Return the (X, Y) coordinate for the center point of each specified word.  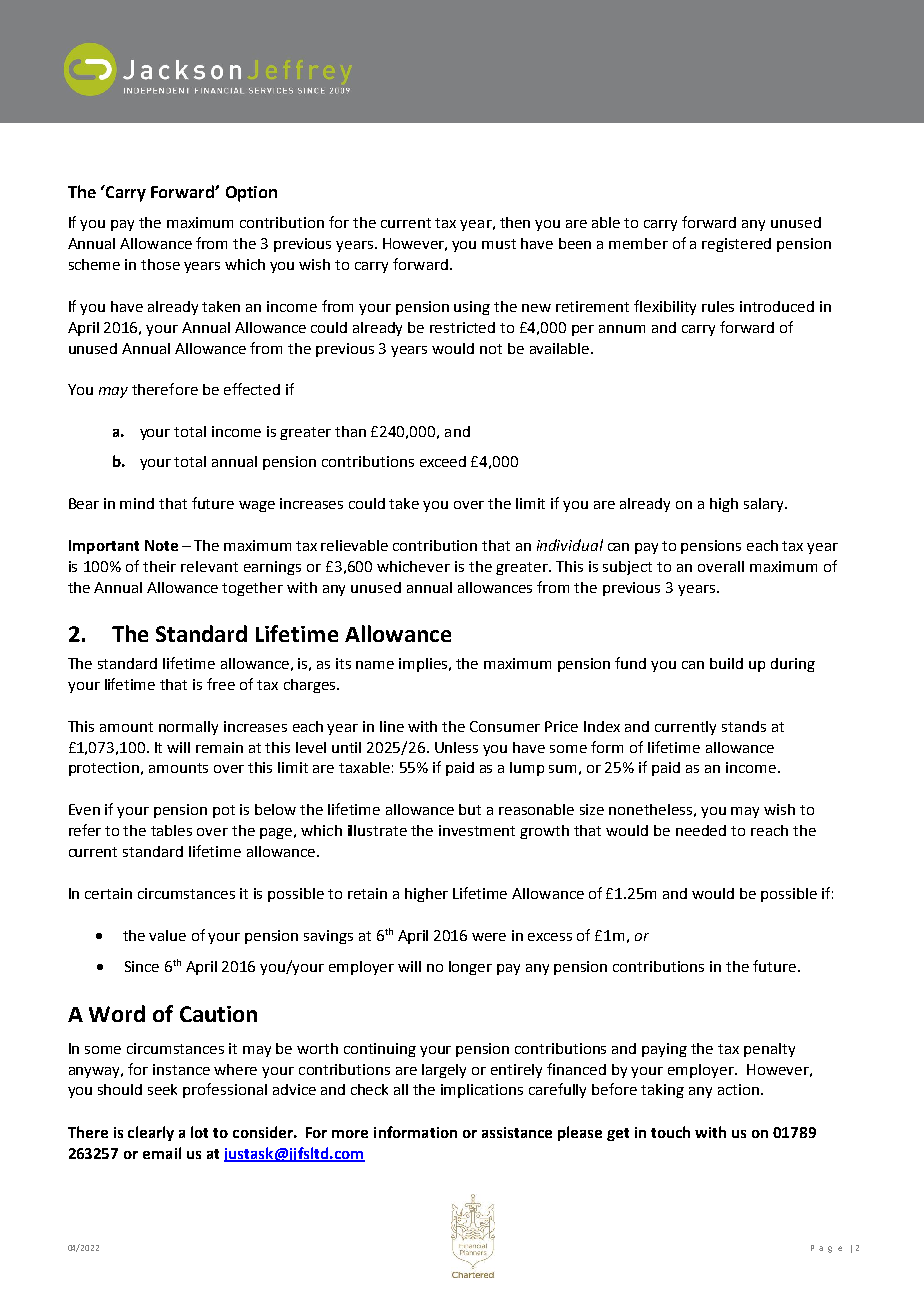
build (726, 663)
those (160, 264)
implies (424, 665)
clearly (151, 1133)
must (499, 244)
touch (670, 1132)
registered (736, 245)
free (221, 684)
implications (482, 1091)
